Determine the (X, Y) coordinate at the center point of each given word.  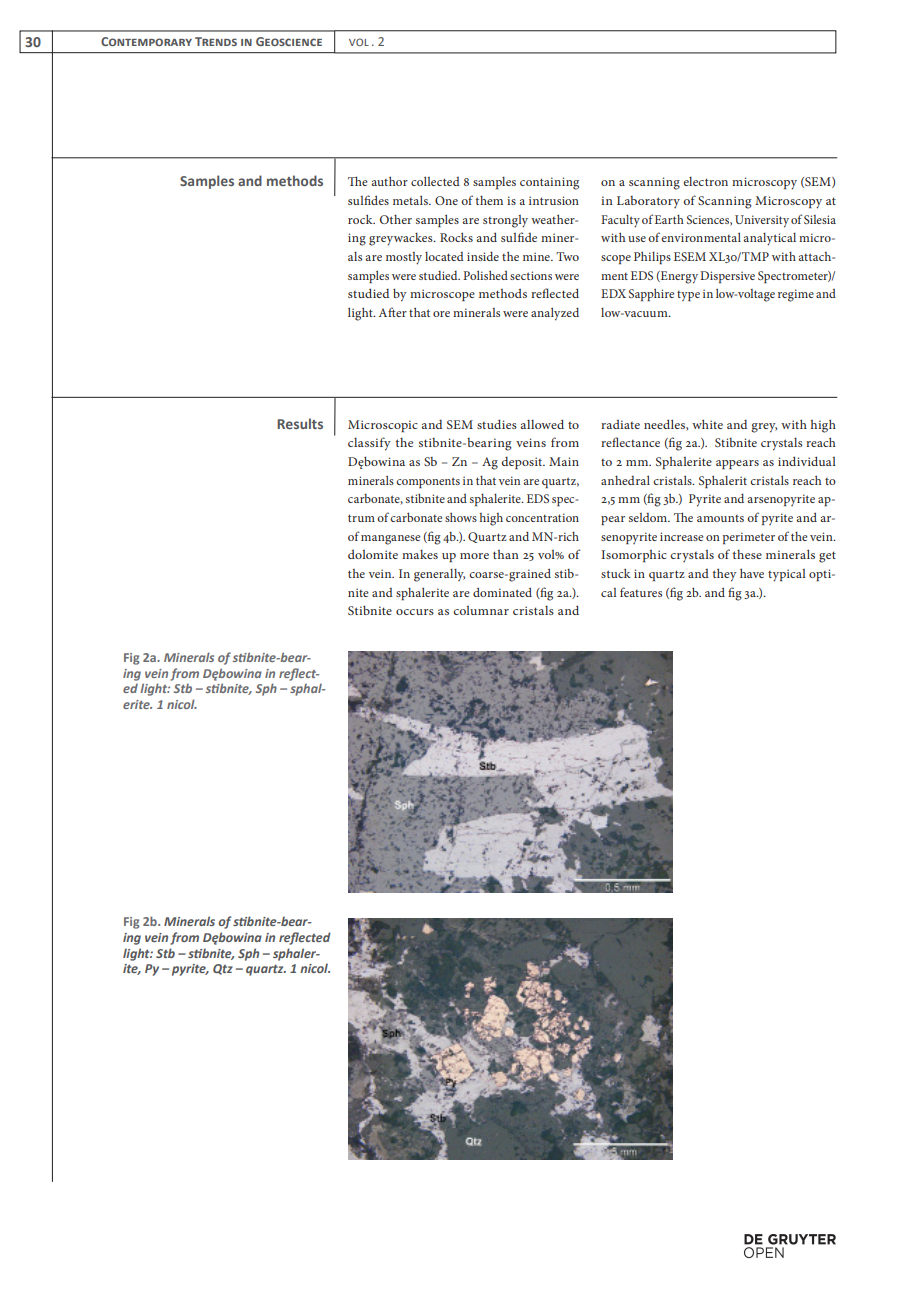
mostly (404, 258)
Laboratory (648, 202)
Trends (216, 41)
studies (497, 424)
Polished (485, 275)
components (428, 482)
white (707, 424)
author (390, 181)
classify (369, 444)
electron (705, 181)
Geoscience (289, 41)
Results (300, 423)
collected (435, 181)
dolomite (373, 554)
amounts (720, 518)
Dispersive (727, 277)
